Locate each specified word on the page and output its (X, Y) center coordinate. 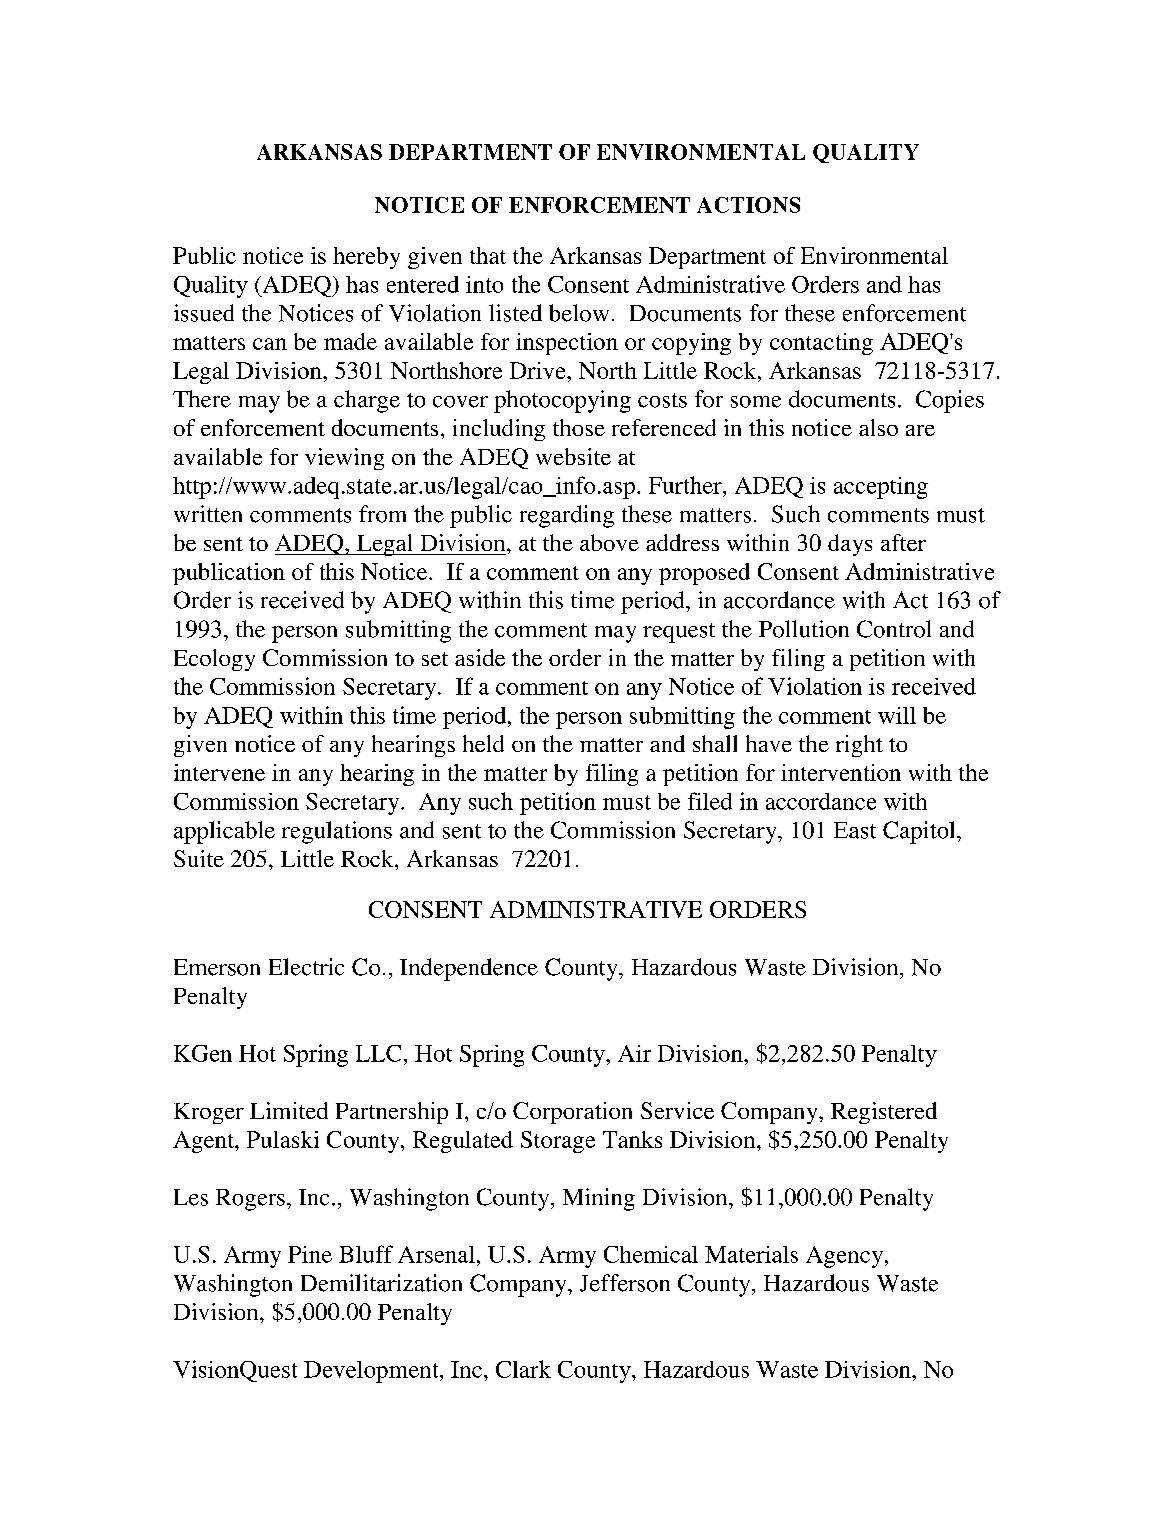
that (488, 255)
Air (634, 1053)
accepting (881, 488)
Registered (884, 1113)
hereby (366, 258)
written (208, 514)
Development (372, 1372)
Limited (289, 1110)
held (483, 743)
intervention (841, 772)
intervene (219, 772)
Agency (844, 1257)
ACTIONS (748, 205)
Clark (523, 1369)
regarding (567, 516)
